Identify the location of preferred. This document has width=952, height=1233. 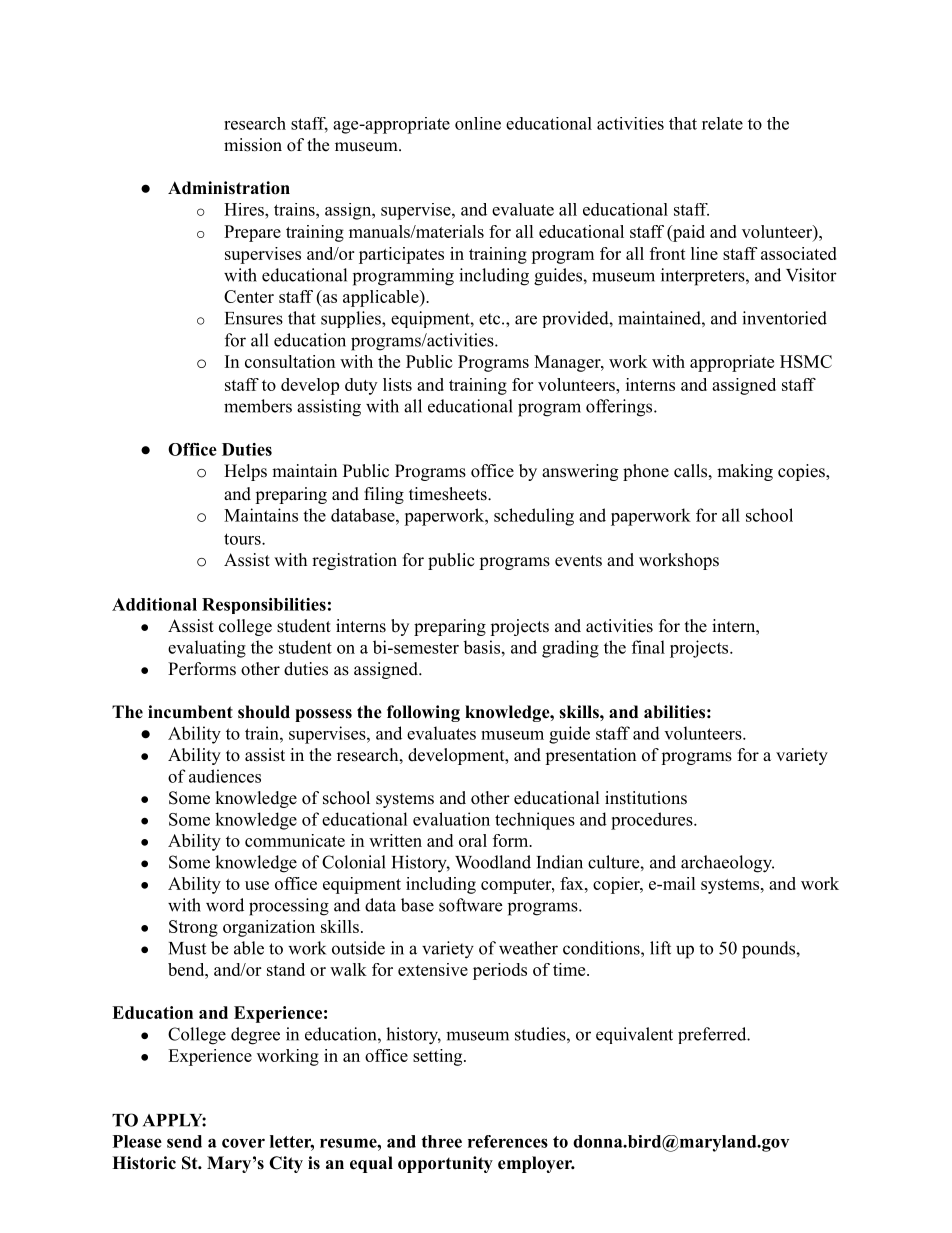
(713, 1035).
